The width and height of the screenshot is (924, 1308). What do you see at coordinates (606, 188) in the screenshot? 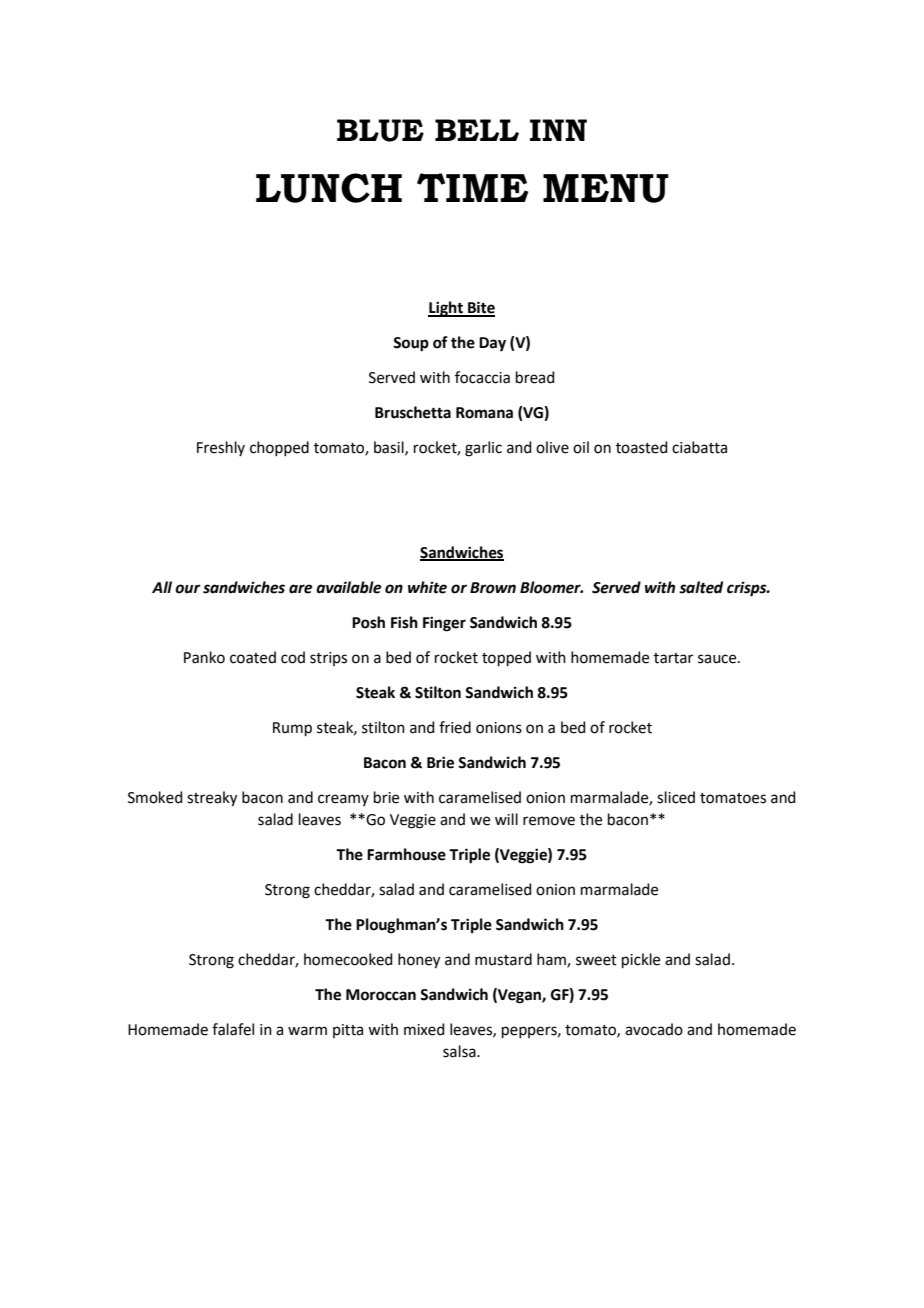
I see `MENU` at bounding box center [606, 188].
